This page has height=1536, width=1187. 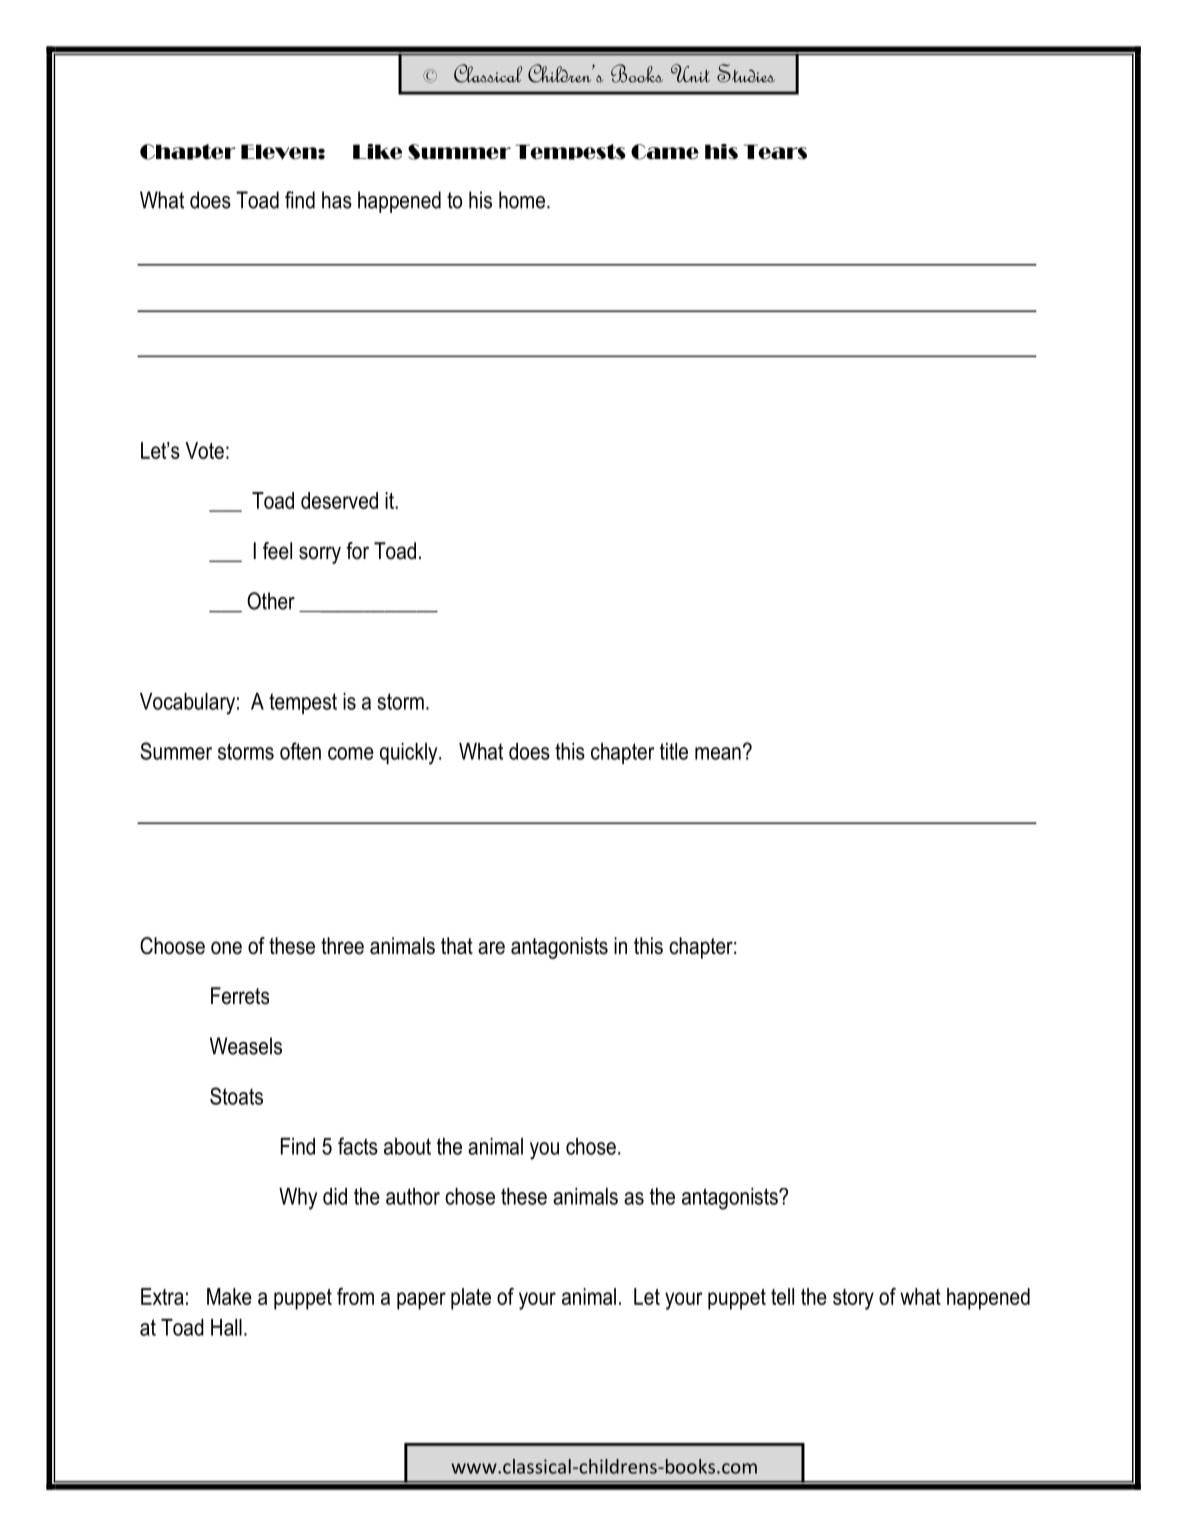 I want to click on has, so click(x=337, y=200).
